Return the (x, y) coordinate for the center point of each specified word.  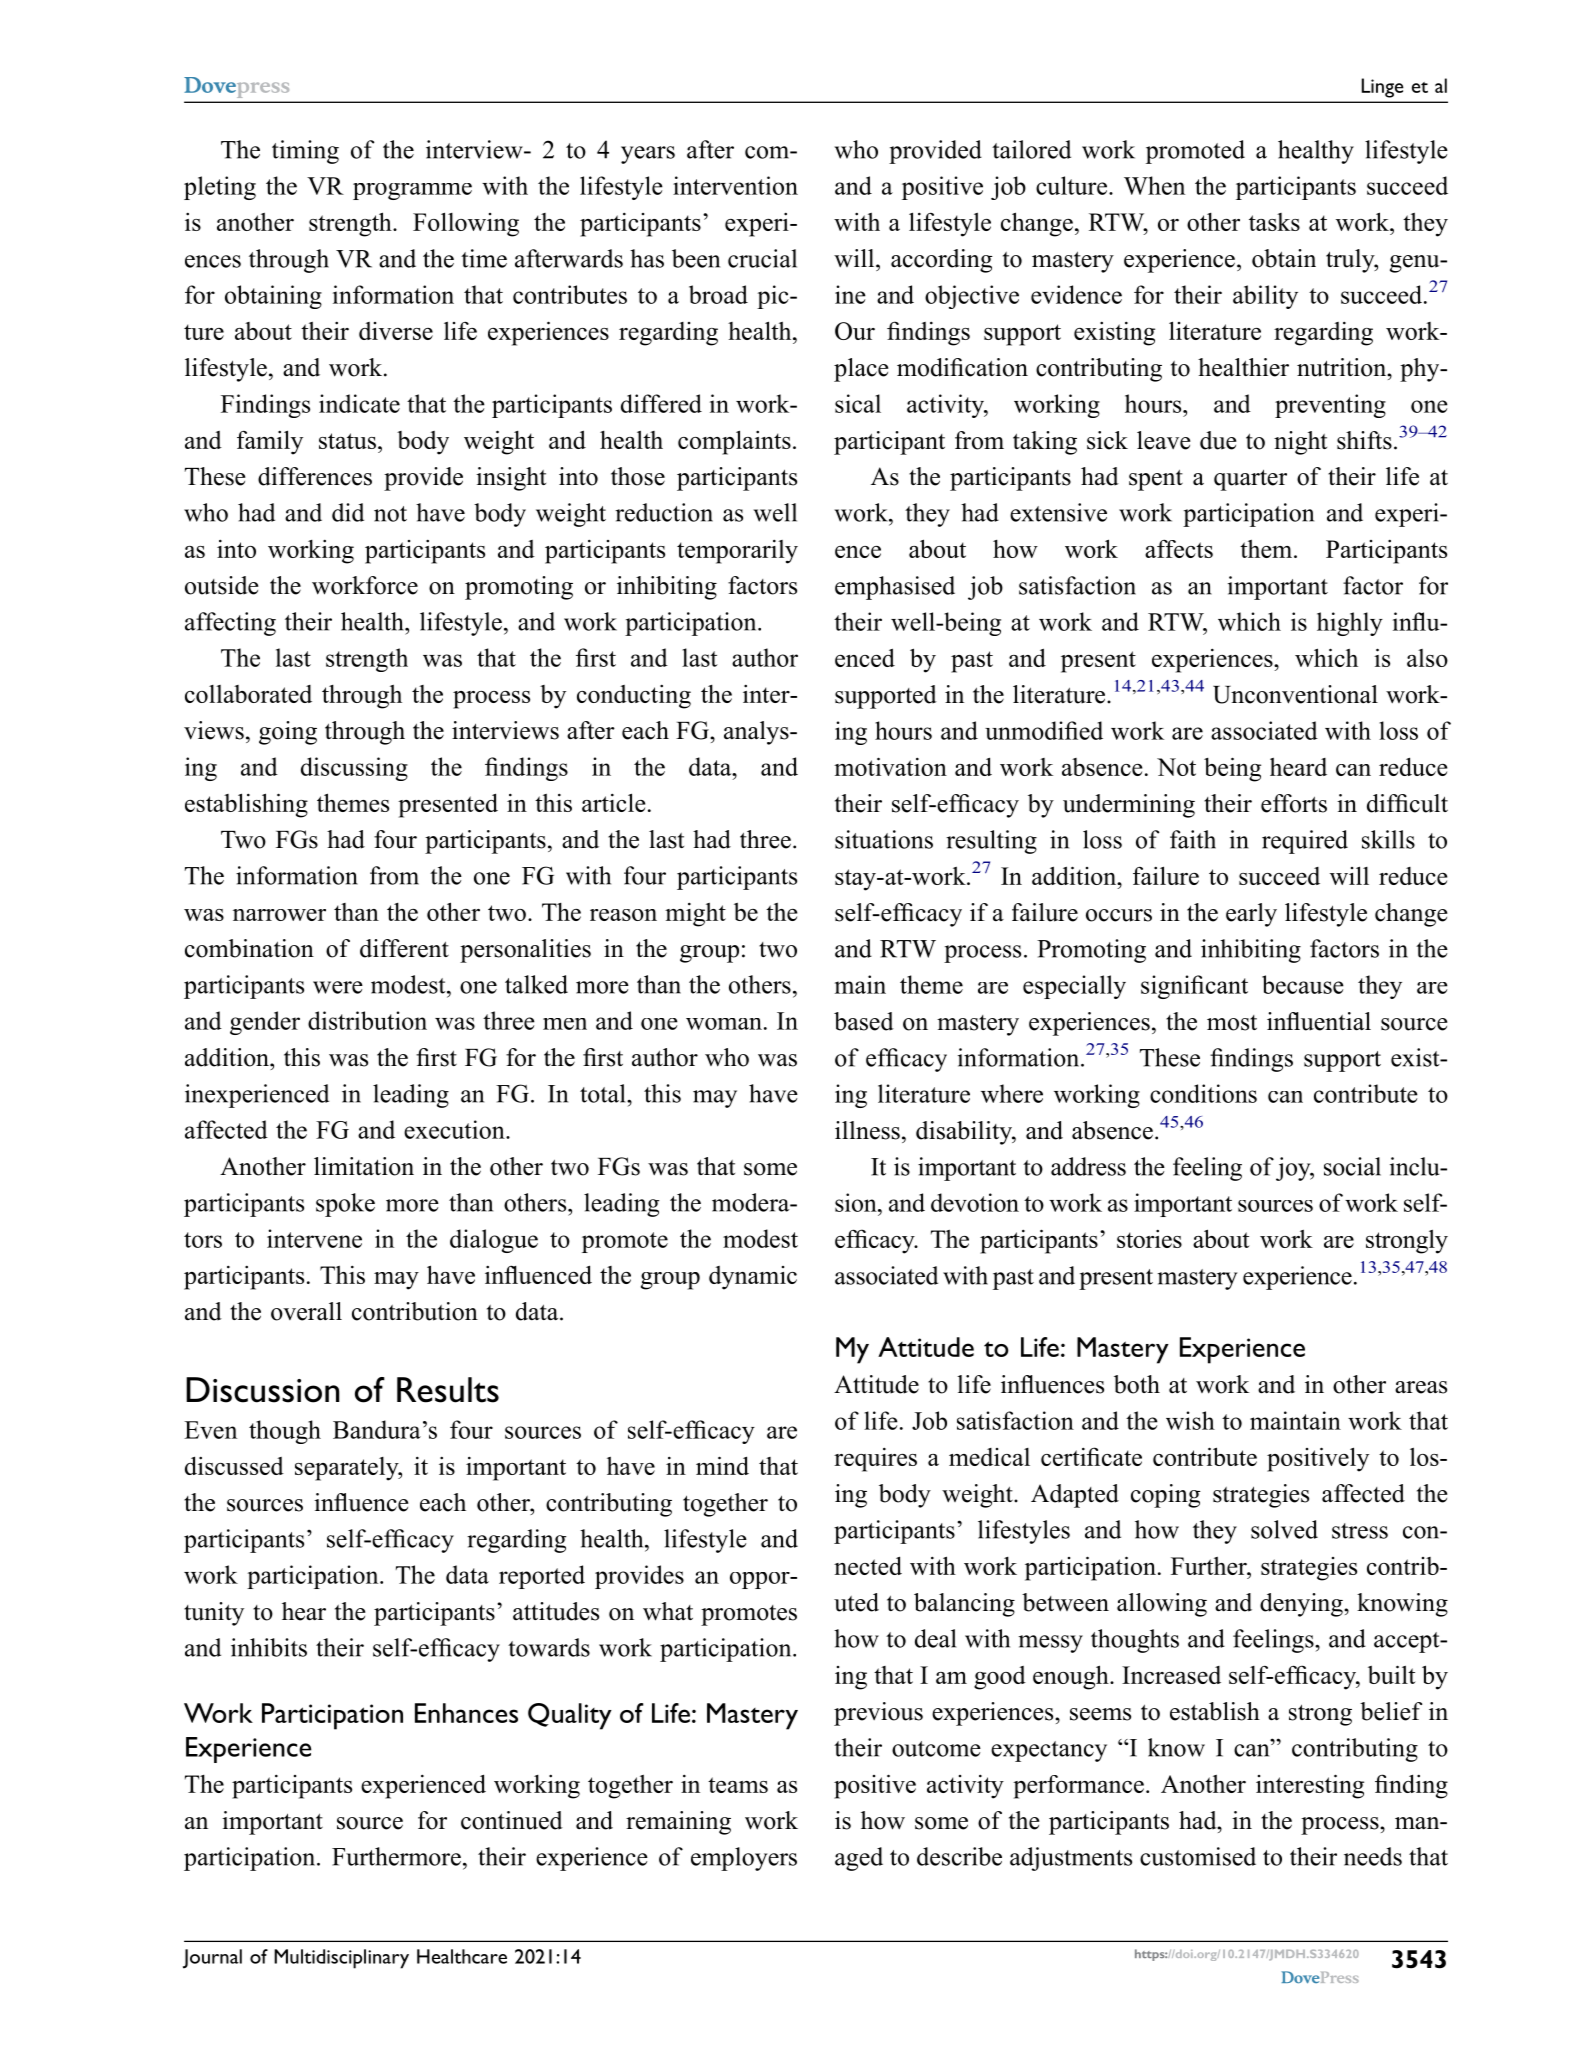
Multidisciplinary (341, 1959)
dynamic (753, 1278)
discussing (354, 769)
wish (1190, 1420)
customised (1198, 1856)
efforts (1294, 803)
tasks (1274, 222)
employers (744, 1859)
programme (412, 191)
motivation (890, 766)
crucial (762, 258)
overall (306, 1311)
